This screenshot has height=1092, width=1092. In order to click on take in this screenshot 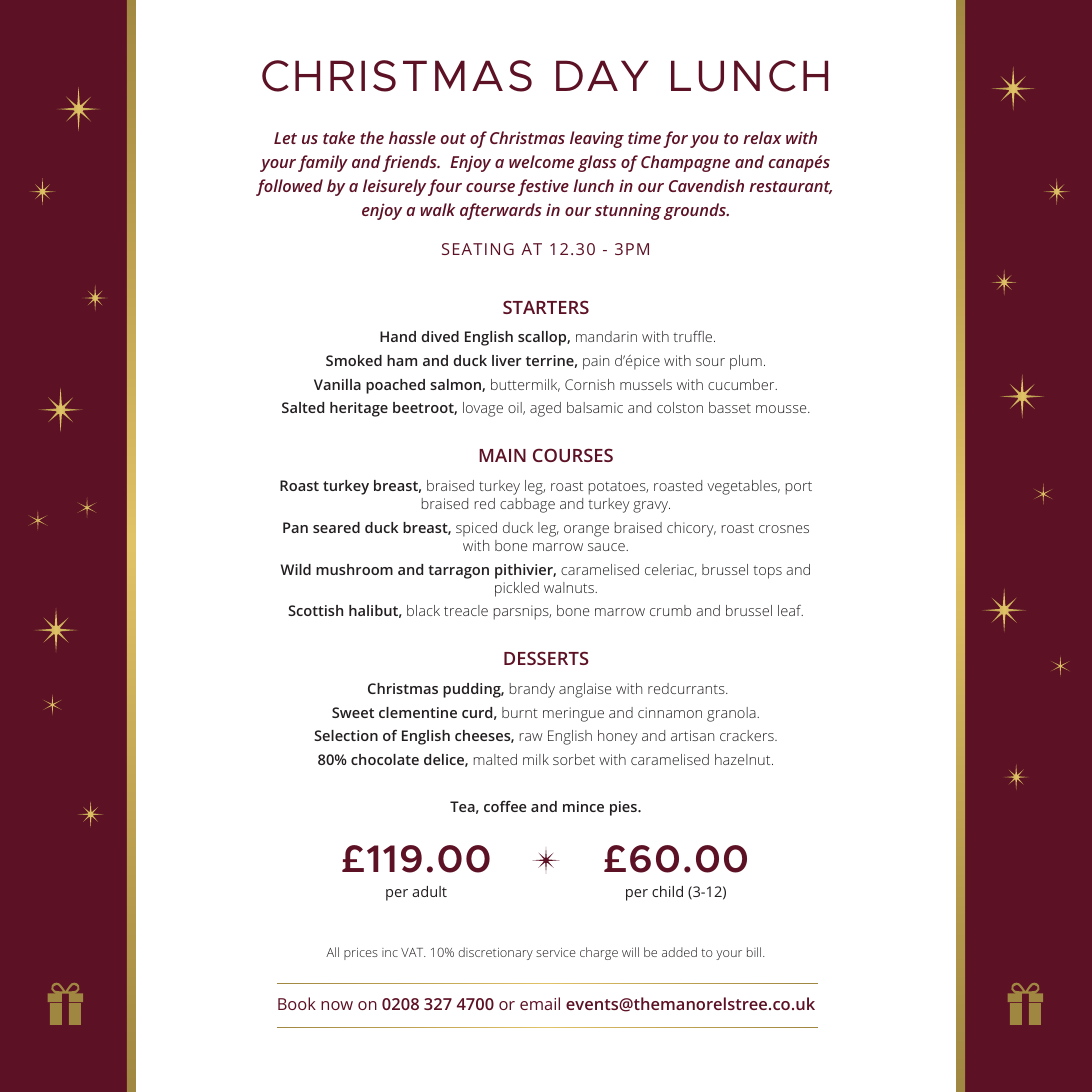, I will do `click(339, 137)`.
